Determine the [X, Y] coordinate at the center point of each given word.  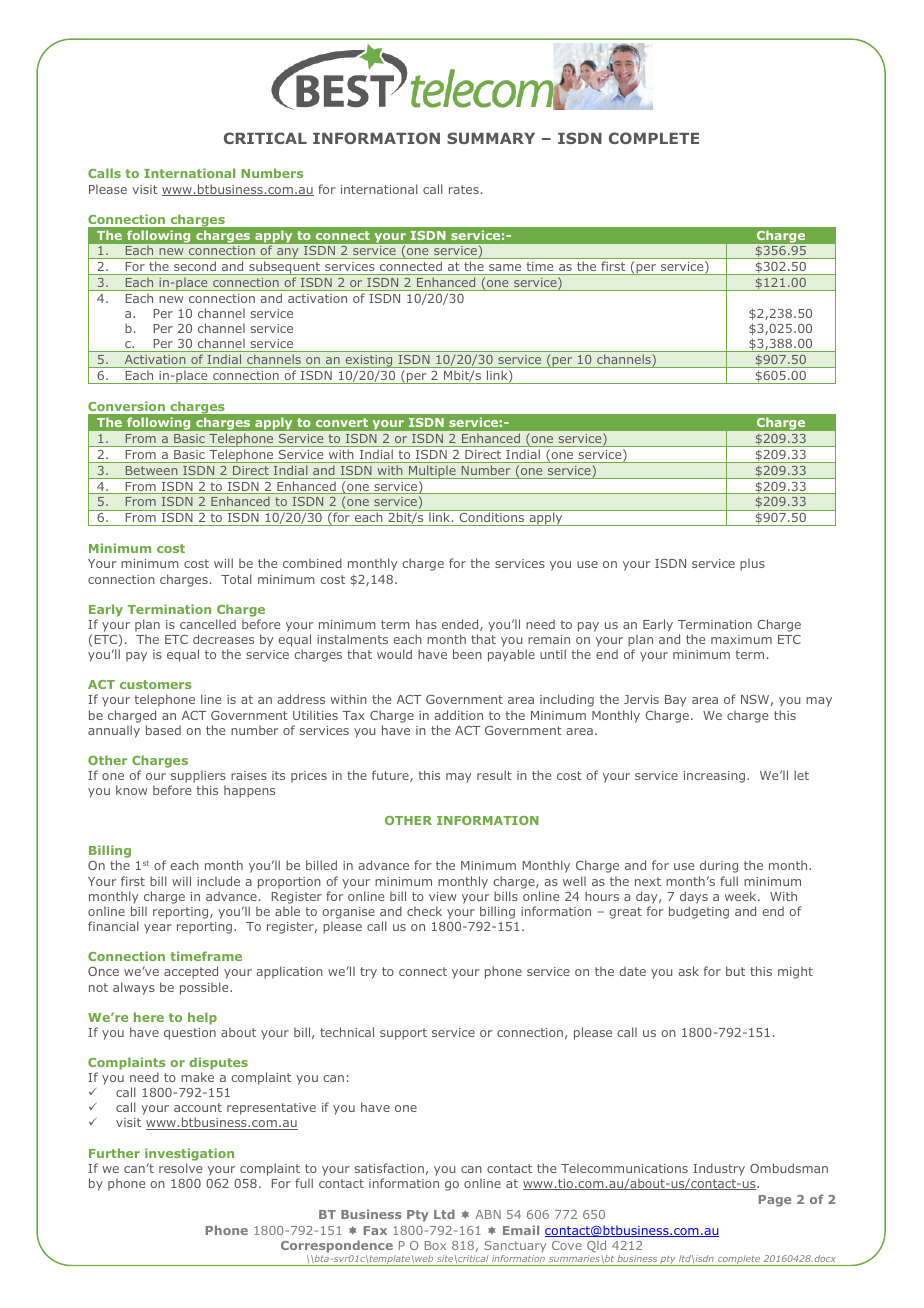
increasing [714, 777]
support [403, 1034]
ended [461, 625]
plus [752, 564]
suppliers [198, 776]
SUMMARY [491, 138]
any [288, 253]
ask [689, 971]
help [202, 1018]
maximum [741, 639]
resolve [180, 1168]
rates [464, 189]
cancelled [208, 624]
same [505, 267]
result [494, 775]
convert [342, 422]
